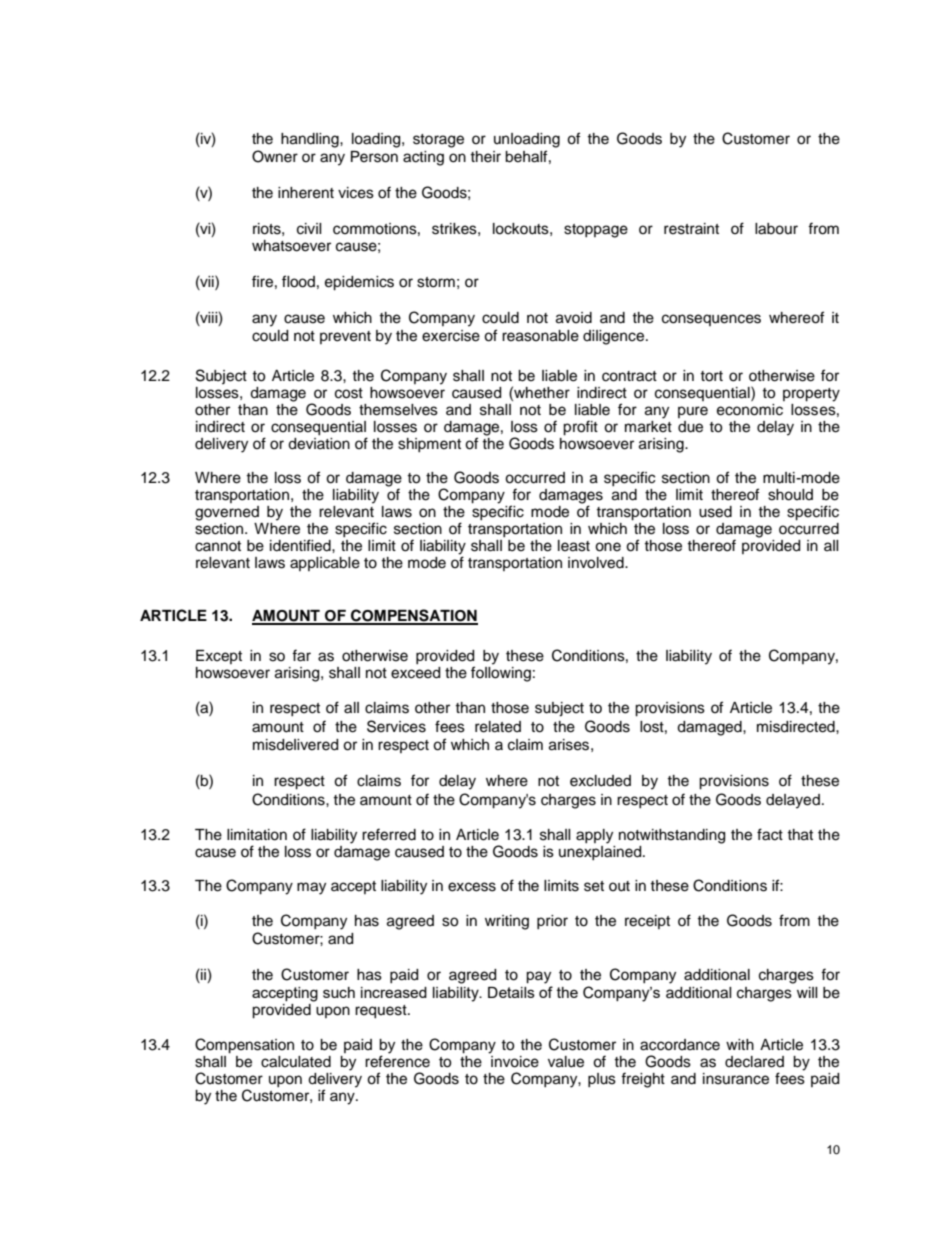 Image resolution: width=952 pixels, height=1233 pixels. Describe the element at coordinates (750, 410) in the screenshot. I see `economic` at that location.
